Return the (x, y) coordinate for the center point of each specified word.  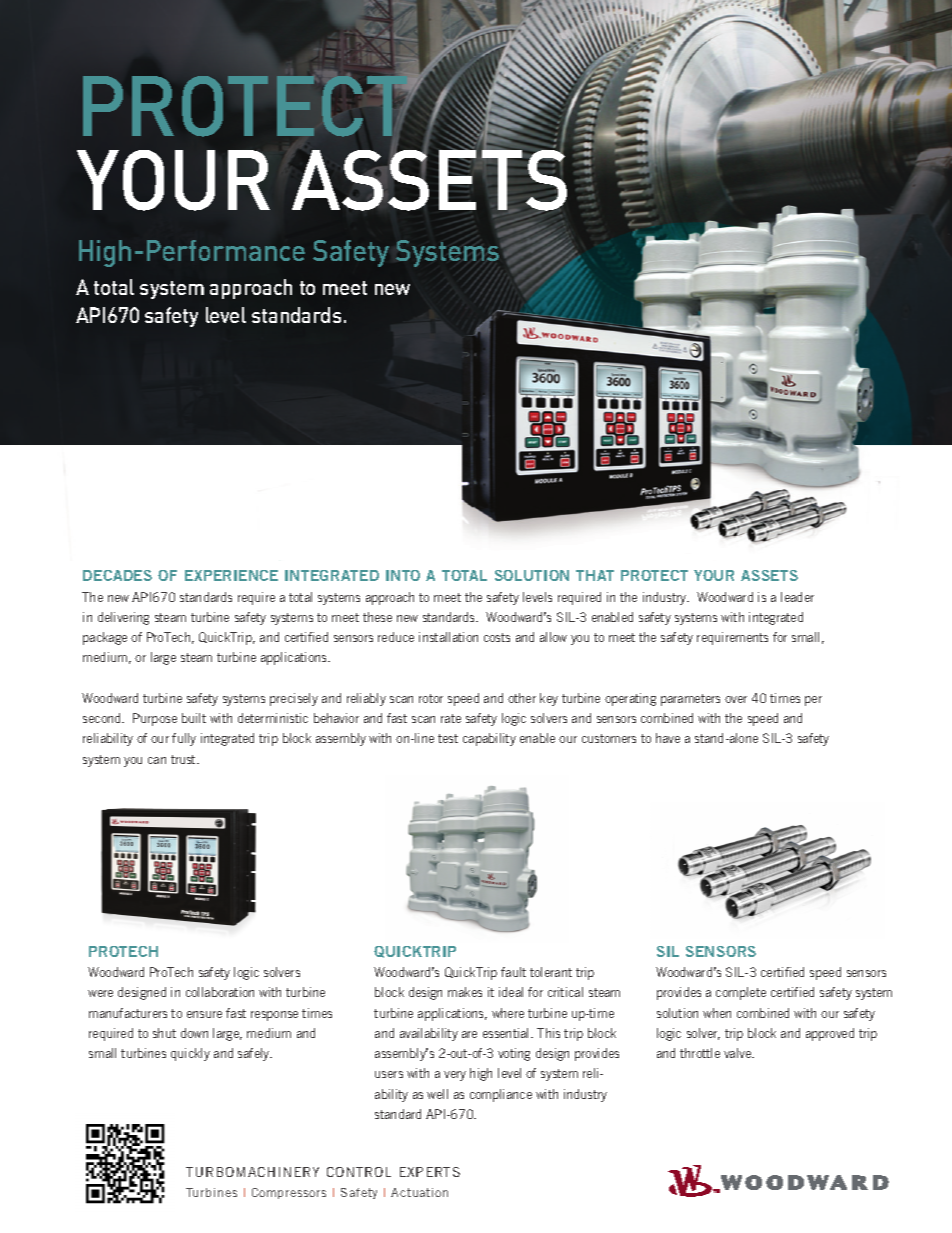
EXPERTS (430, 1172)
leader (797, 597)
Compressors (289, 1193)
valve (739, 1053)
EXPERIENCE (231, 575)
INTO (403, 575)
